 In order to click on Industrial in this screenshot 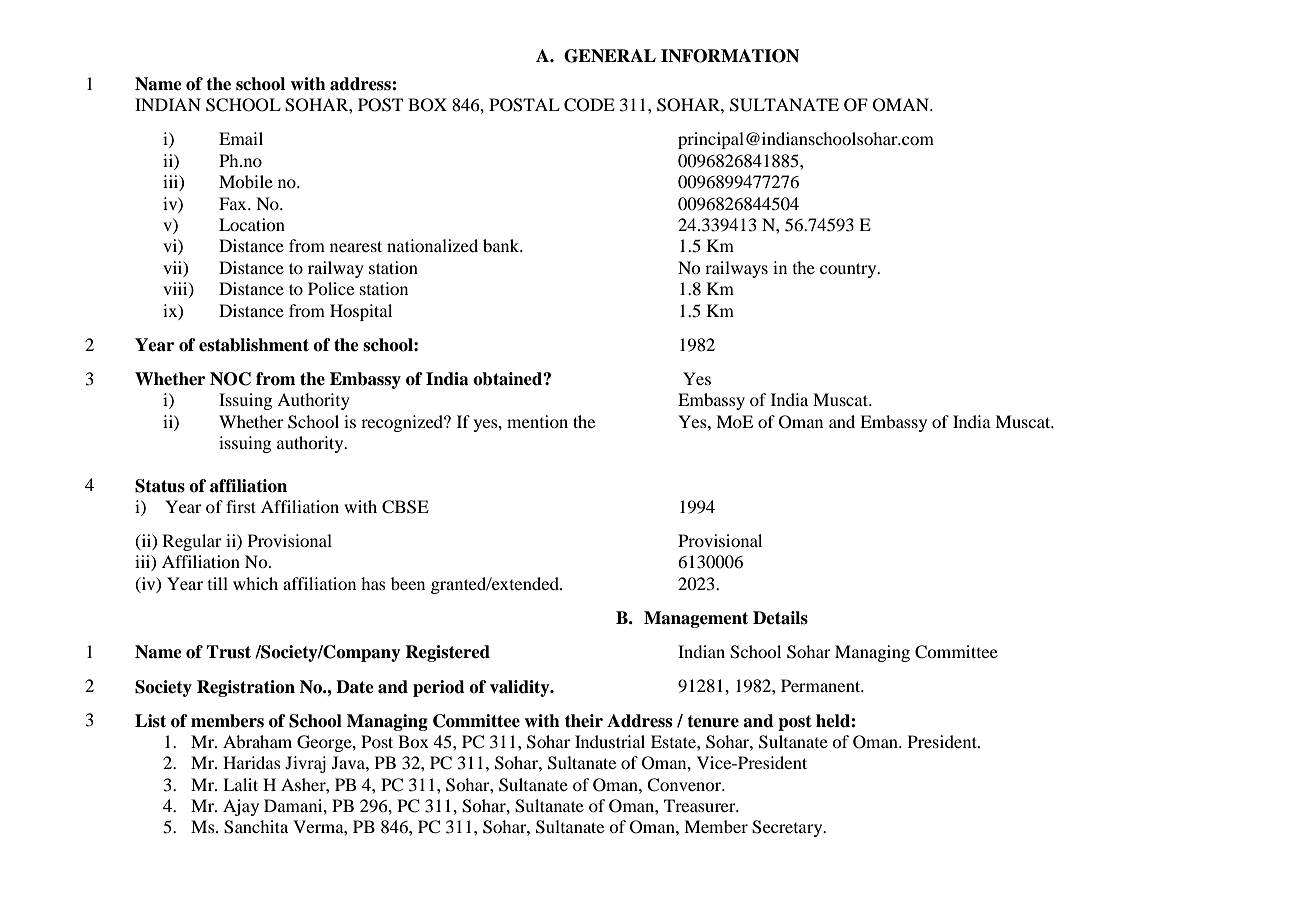, I will do `click(610, 741)`.
